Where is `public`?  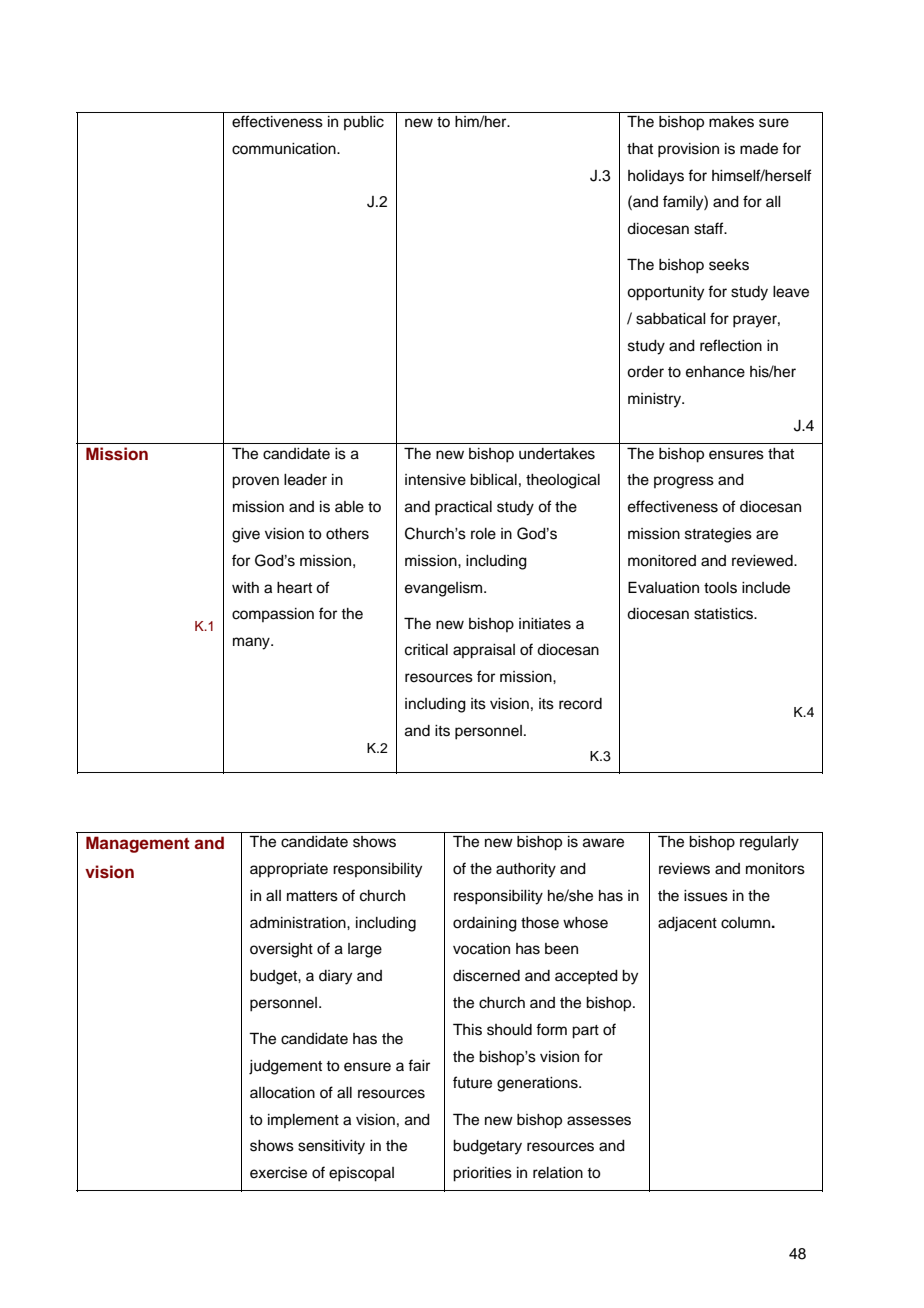
public is located at coordinates (364, 123).
